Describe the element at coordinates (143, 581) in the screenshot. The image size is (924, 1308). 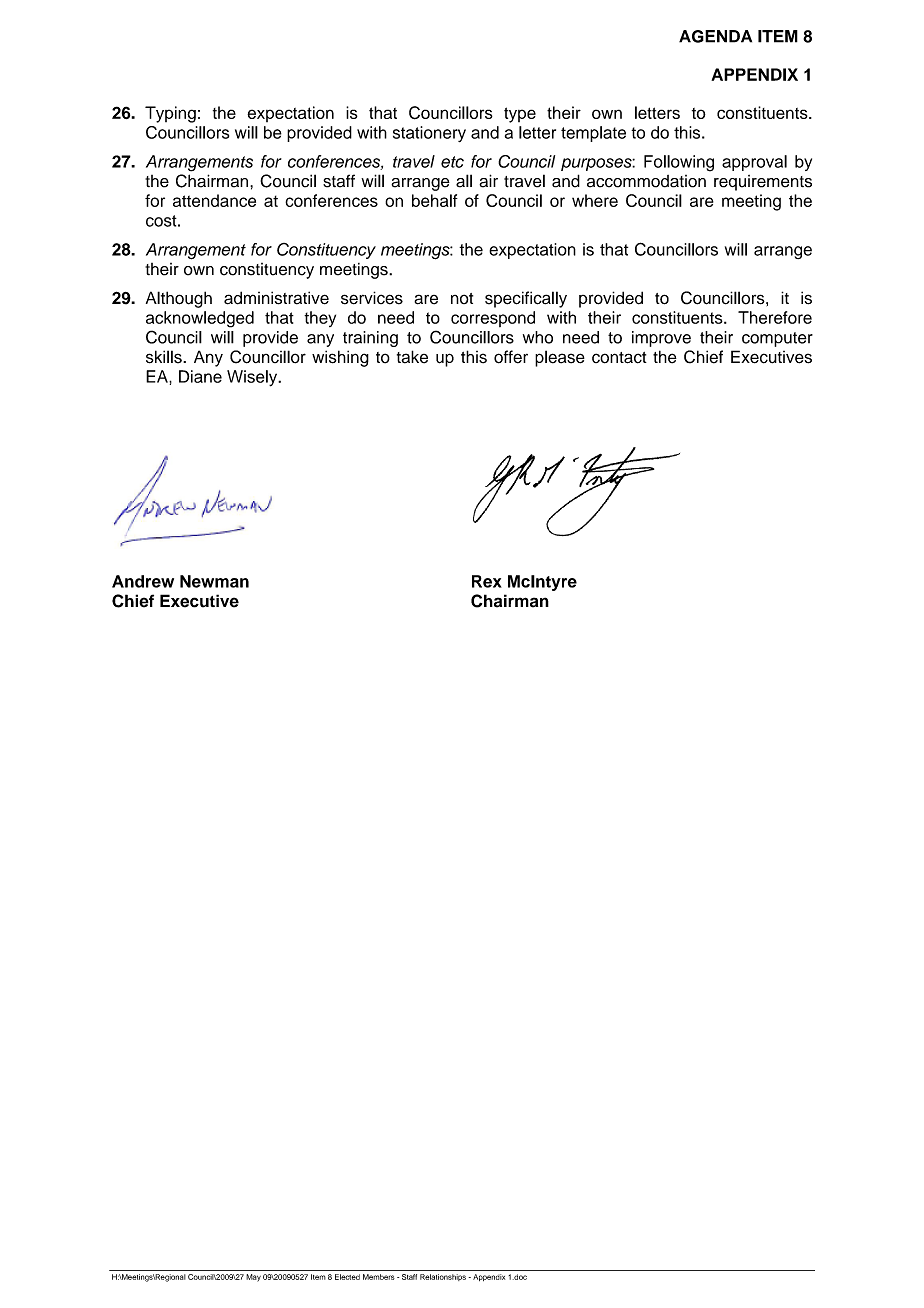
I see `Andrew` at that location.
